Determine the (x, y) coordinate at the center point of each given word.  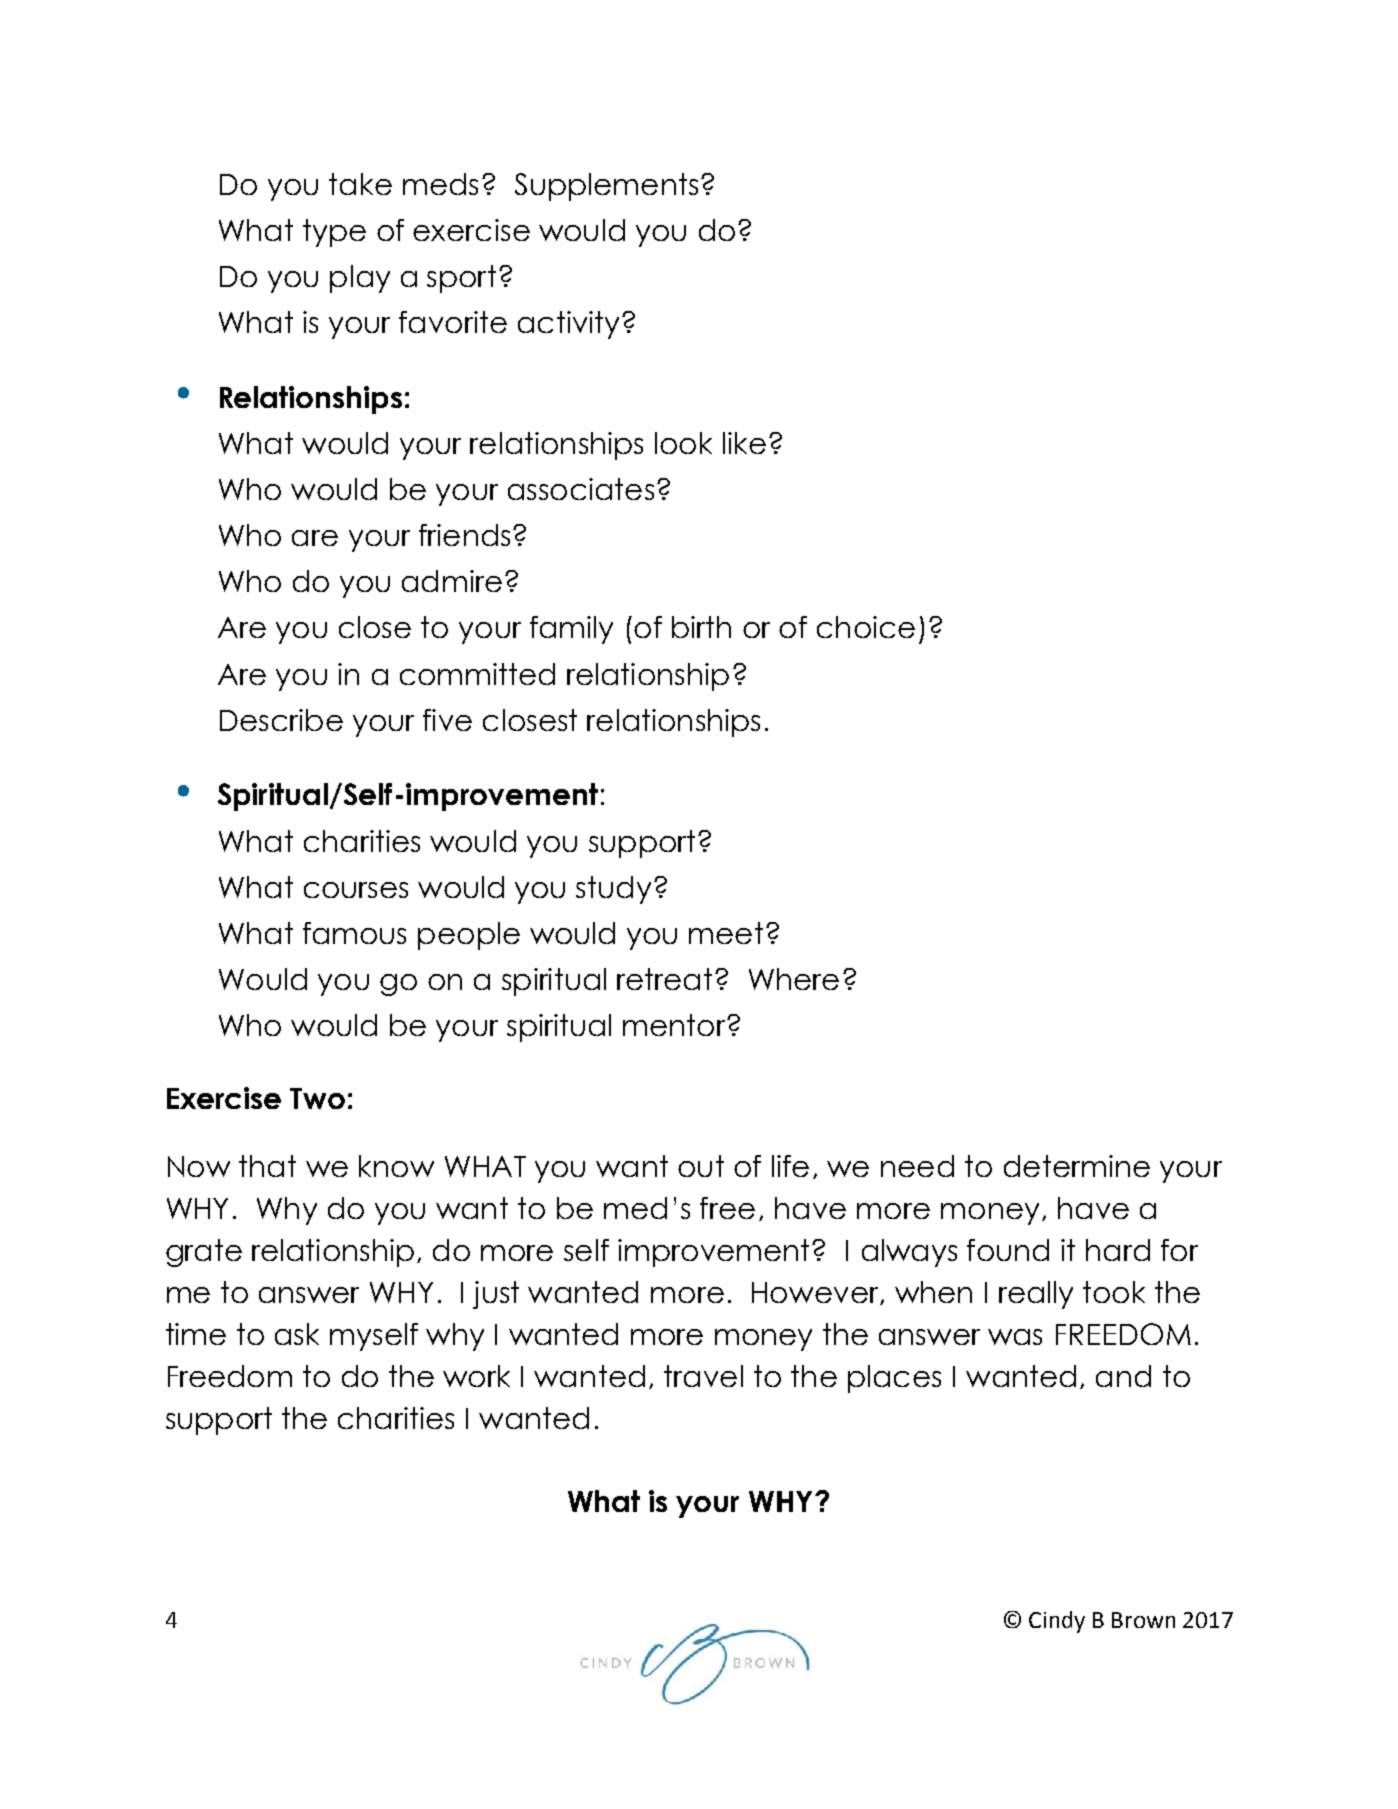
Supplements (606, 187)
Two (317, 1098)
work (476, 1376)
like (744, 443)
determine (1077, 1166)
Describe (281, 720)
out (701, 1166)
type (334, 233)
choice (866, 627)
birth (701, 627)
